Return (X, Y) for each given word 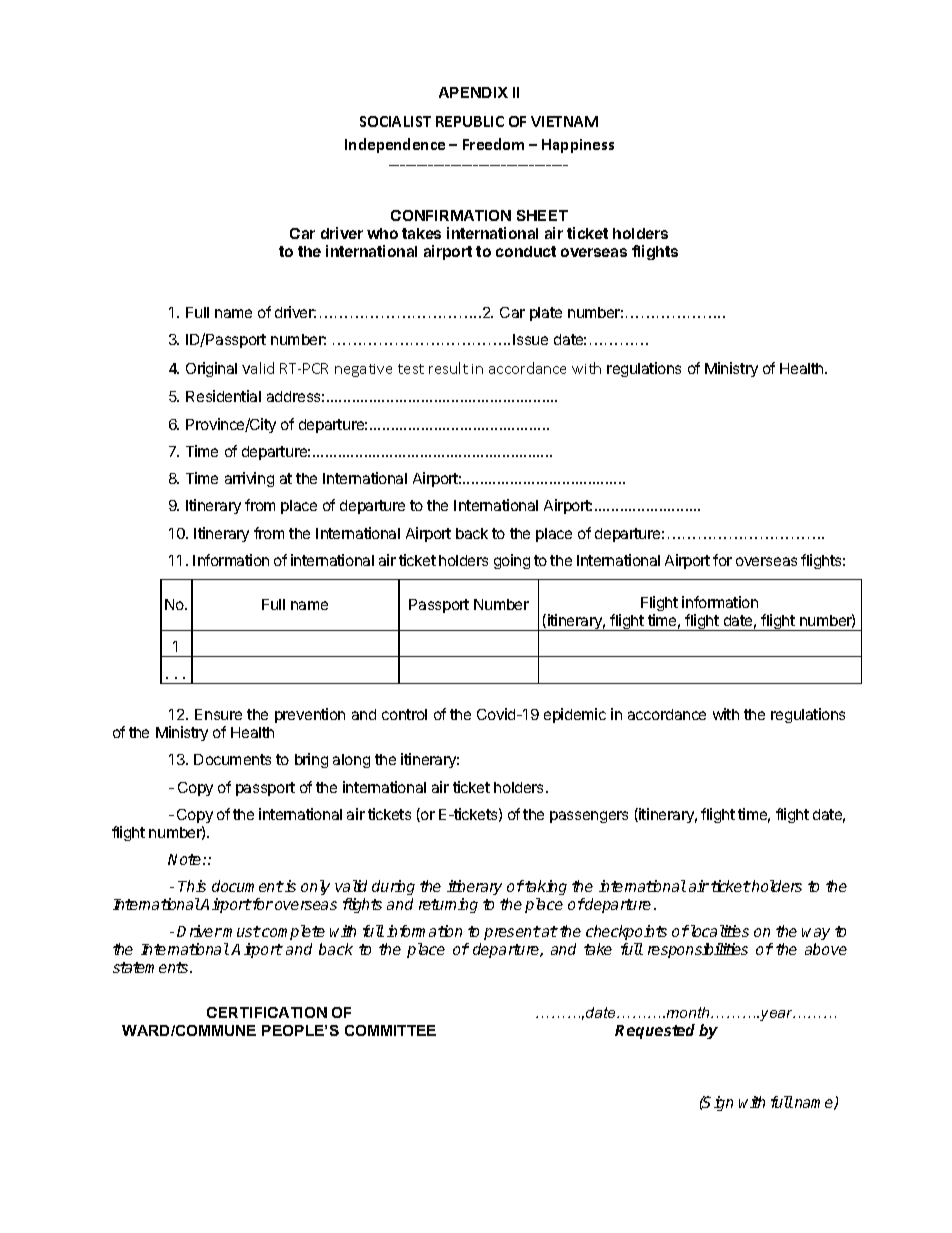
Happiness (578, 146)
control (404, 714)
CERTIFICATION (267, 1012)
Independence (395, 145)
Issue (530, 339)
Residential (223, 396)
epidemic (575, 715)
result (448, 368)
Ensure (218, 714)
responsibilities (698, 950)
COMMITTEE (390, 1030)
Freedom (493, 144)
